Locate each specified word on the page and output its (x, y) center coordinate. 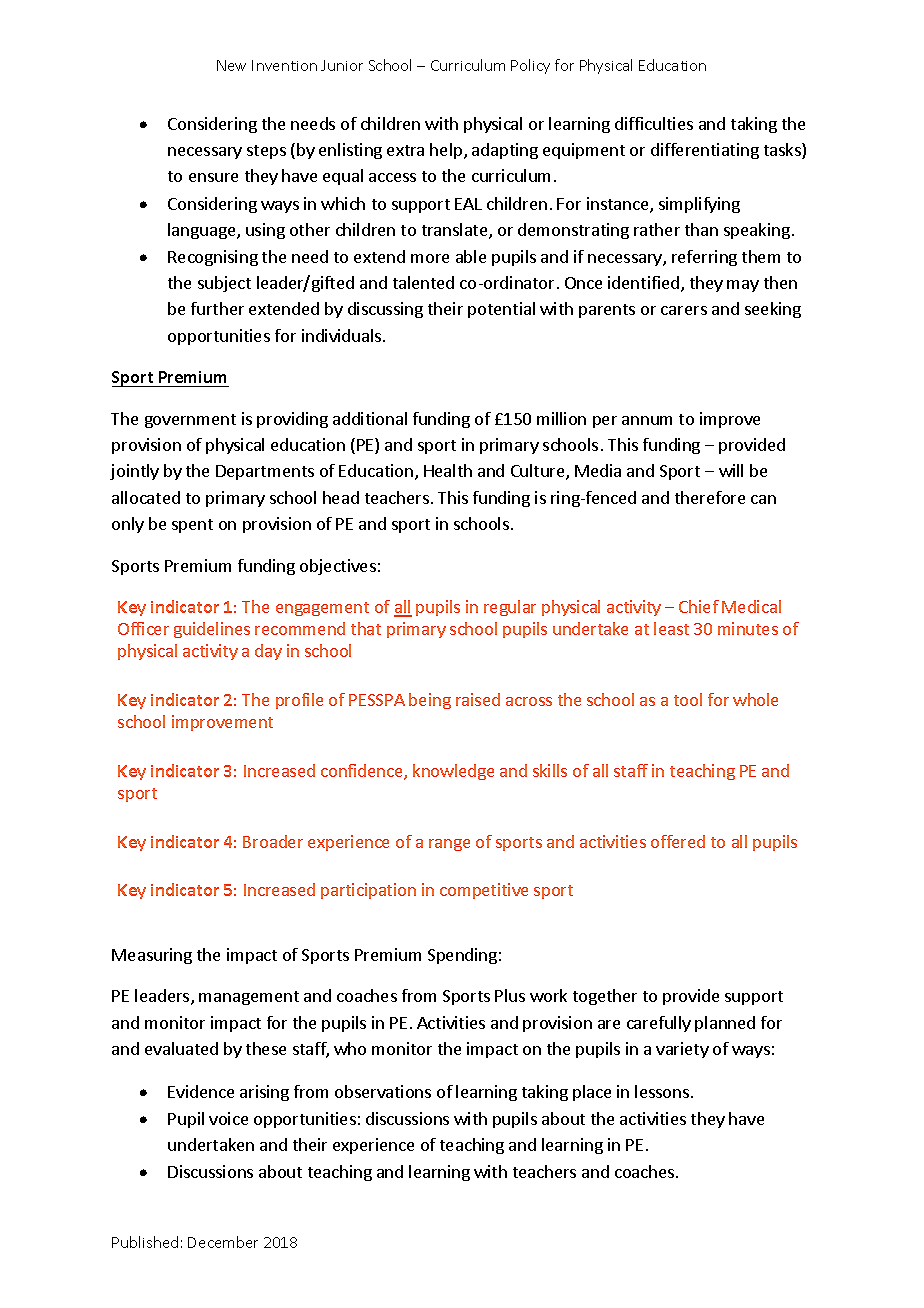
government (190, 421)
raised (478, 699)
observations (383, 1091)
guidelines (212, 630)
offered (678, 841)
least (671, 628)
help (447, 151)
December (223, 1242)
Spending (462, 956)
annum (647, 420)
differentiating (705, 151)
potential (501, 310)
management (249, 998)
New (231, 65)
